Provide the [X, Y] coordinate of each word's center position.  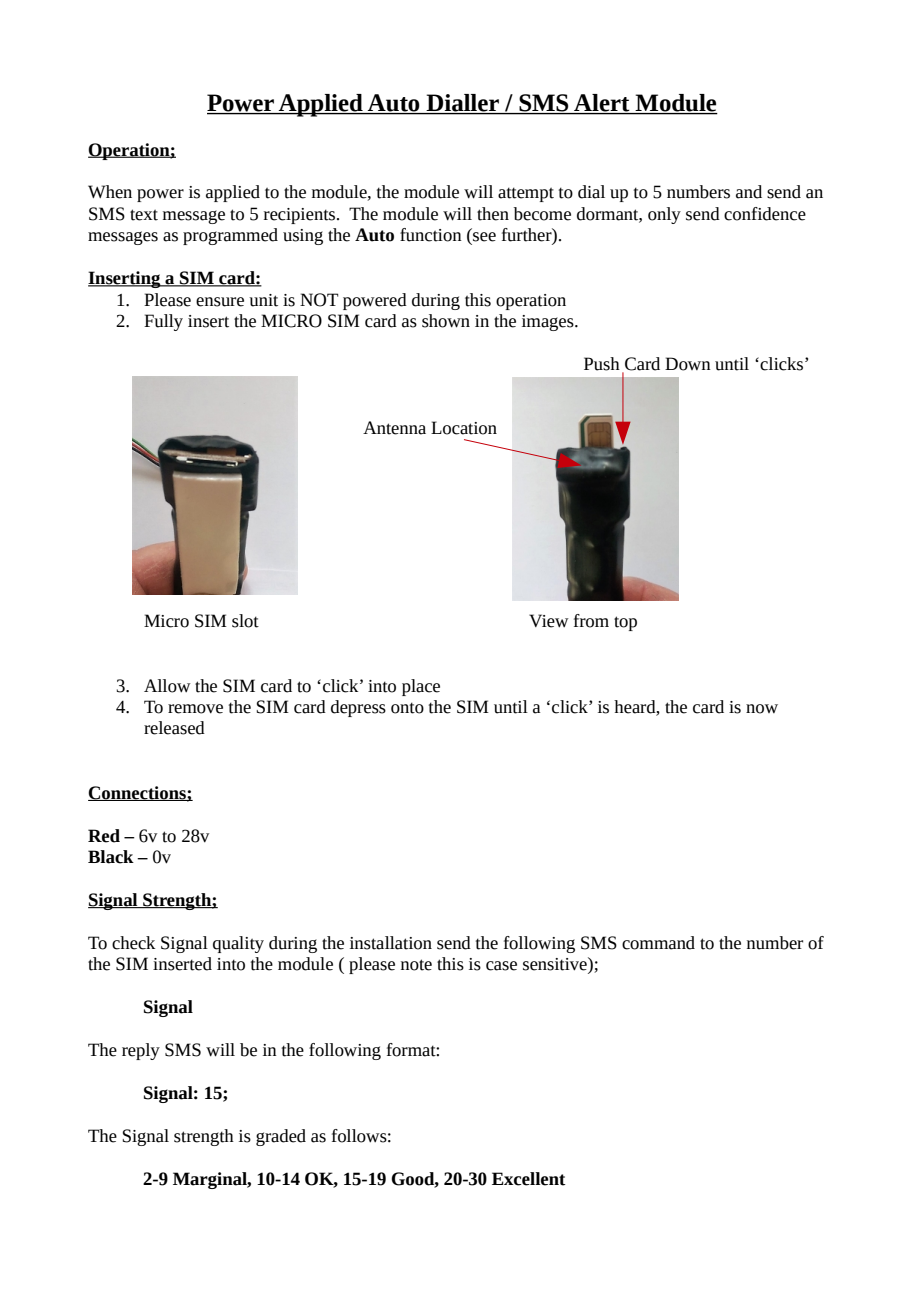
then [493, 214]
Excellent [529, 1179]
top [625, 623]
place [421, 687]
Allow [167, 686]
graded [281, 1137]
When [110, 192]
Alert [602, 104]
